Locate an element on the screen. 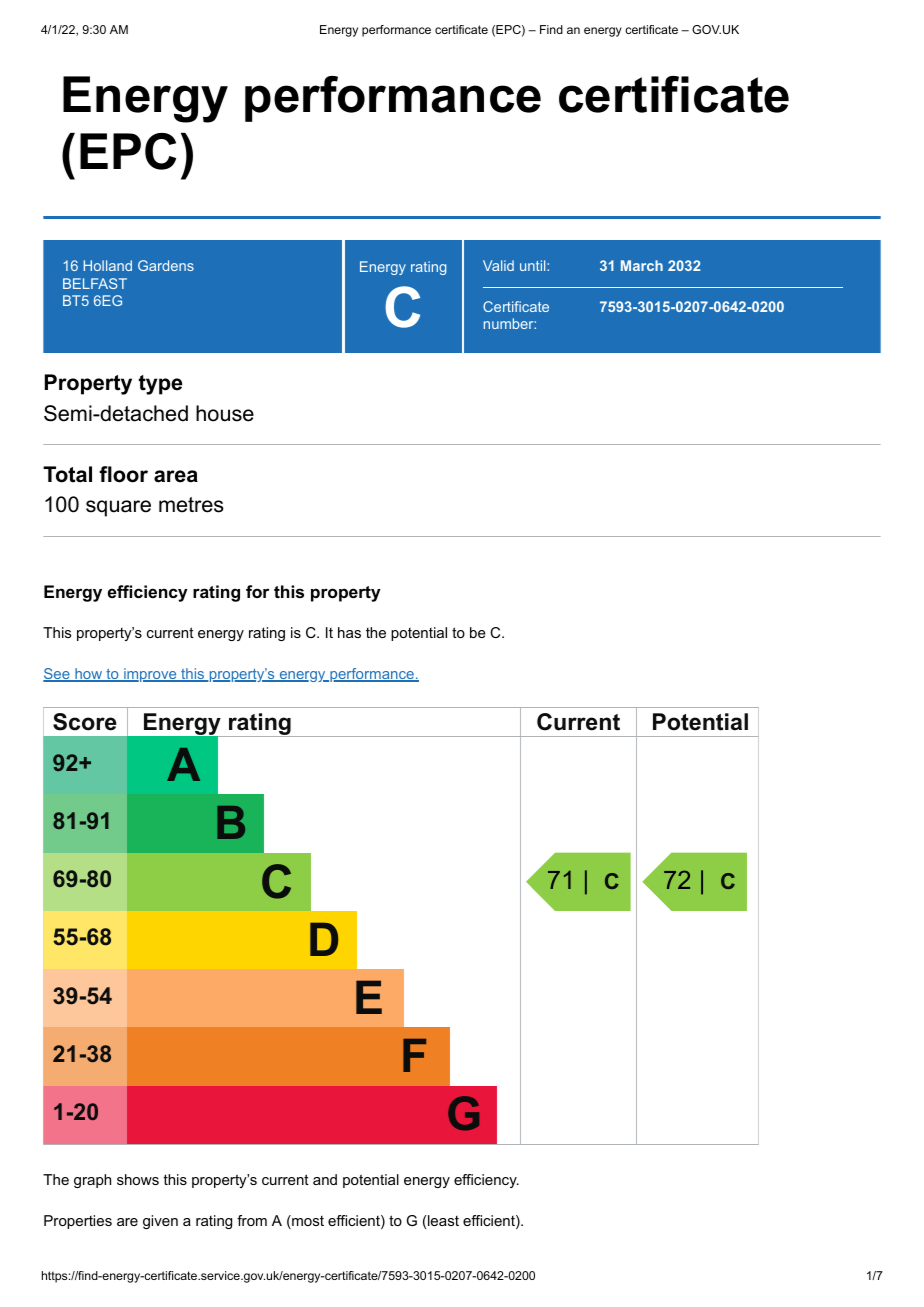 This screenshot has width=924, height=1307. until is located at coordinates (534, 265).
